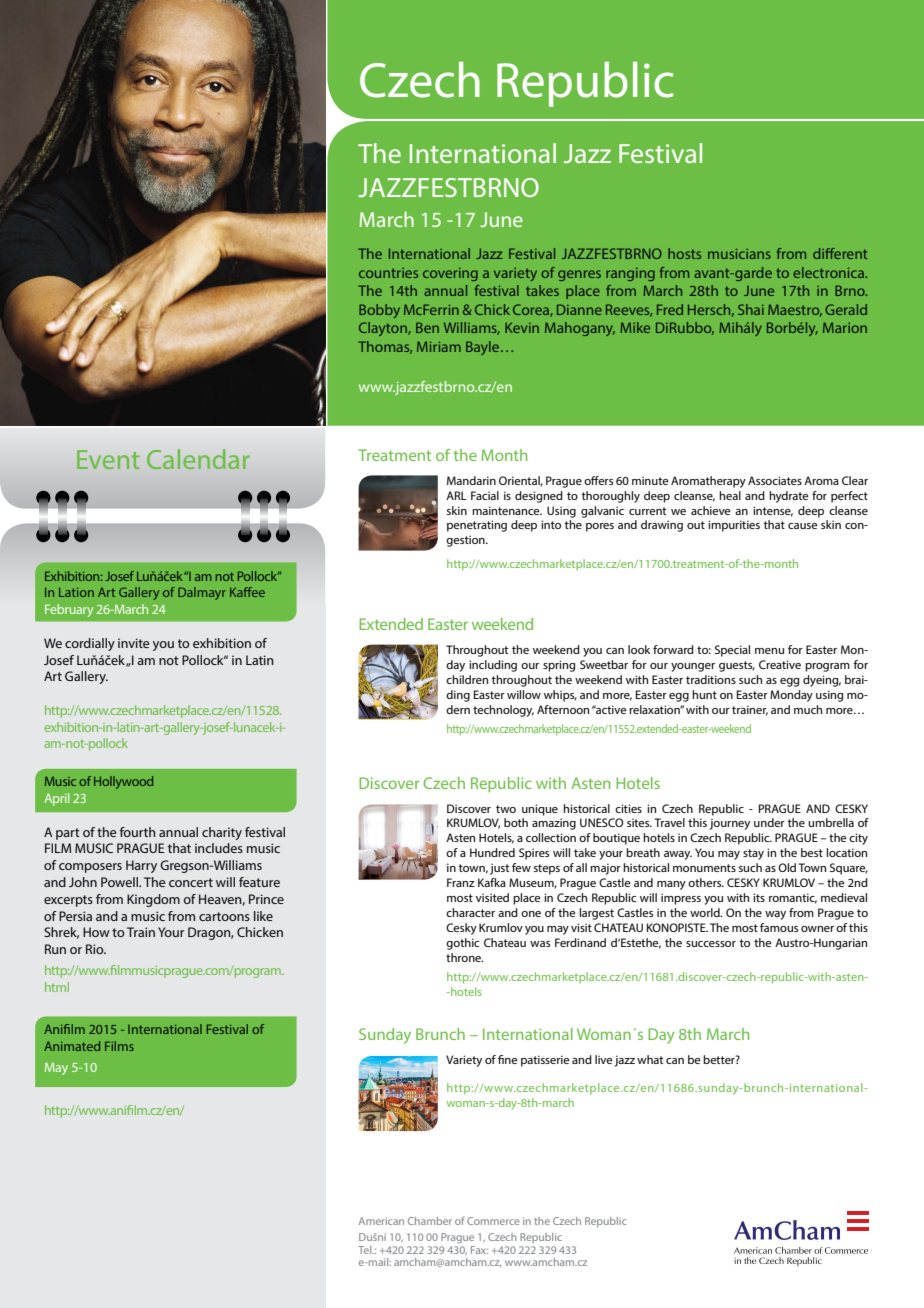 The image size is (924, 1308). What do you see at coordinates (769, 651) in the screenshot?
I see `menu` at bounding box center [769, 651].
